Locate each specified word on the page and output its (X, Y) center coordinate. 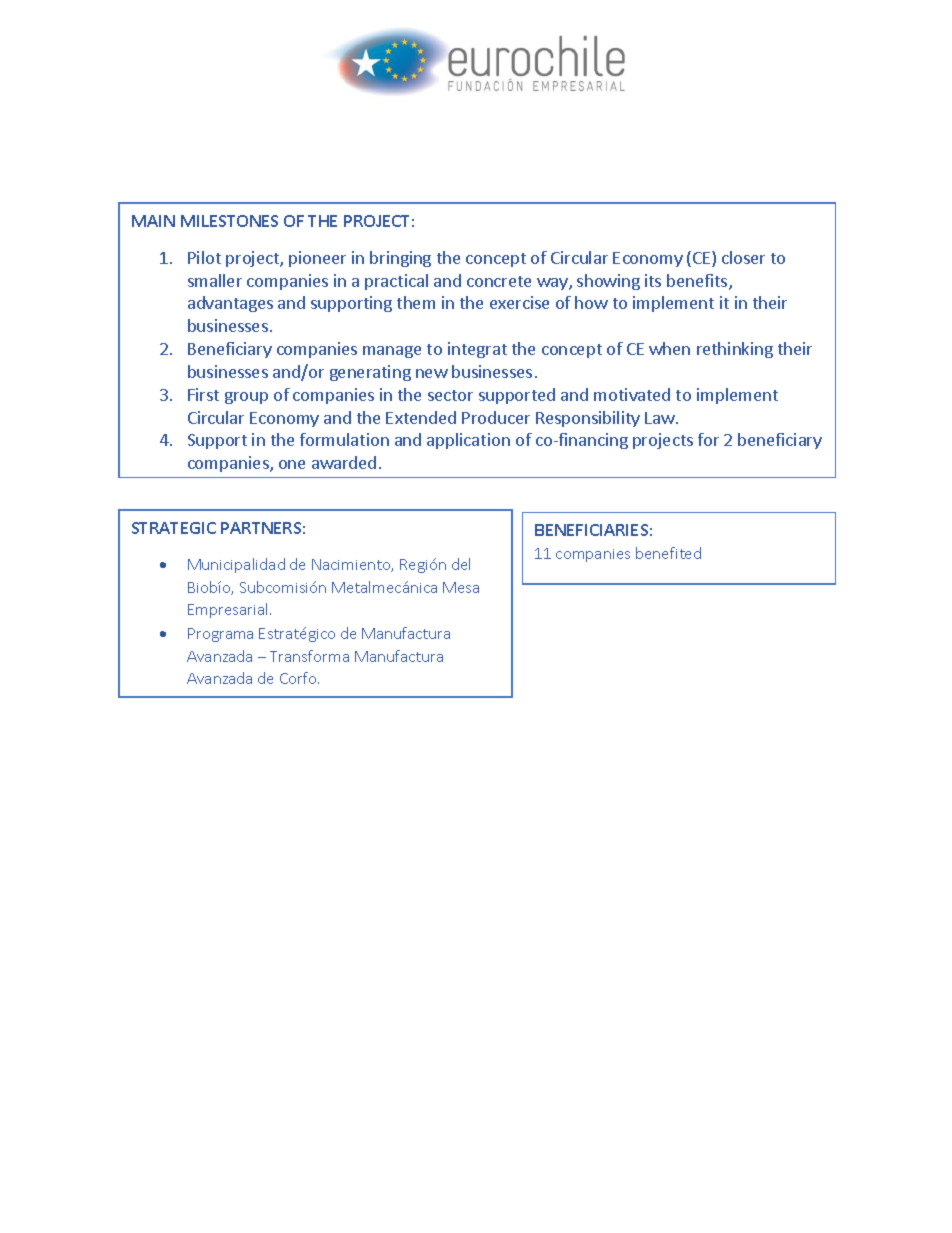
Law (661, 418)
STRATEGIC (174, 528)
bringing (400, 259)
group (246, 398)
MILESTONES (229, 221)
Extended (421, 417)
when (669, 348)
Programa (220, 635)
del (461, 564)
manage (392, 352)
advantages (230, 304)
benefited (668, 553)
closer (743, 257)
